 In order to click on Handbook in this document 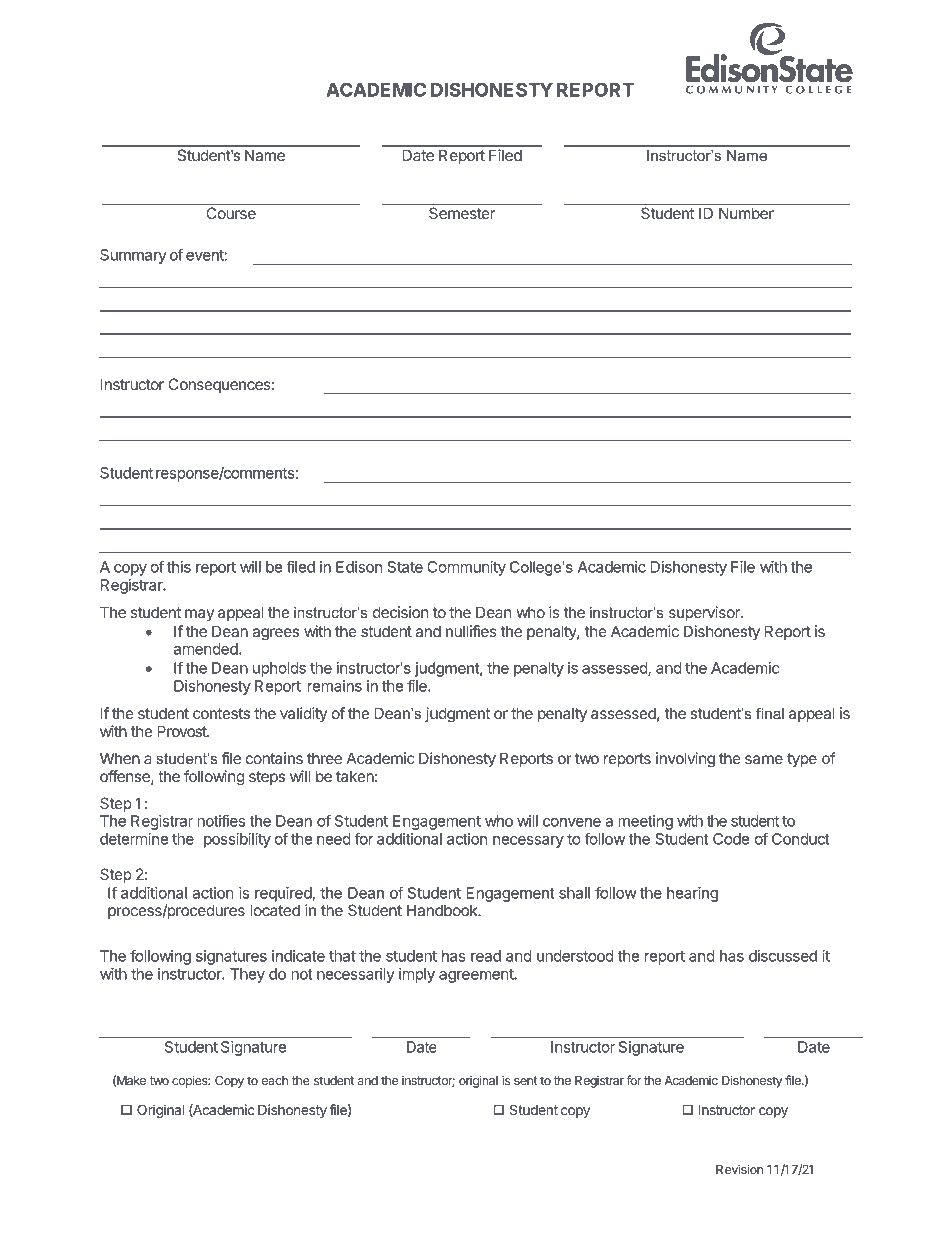, I will do `click(443, 910)`.
